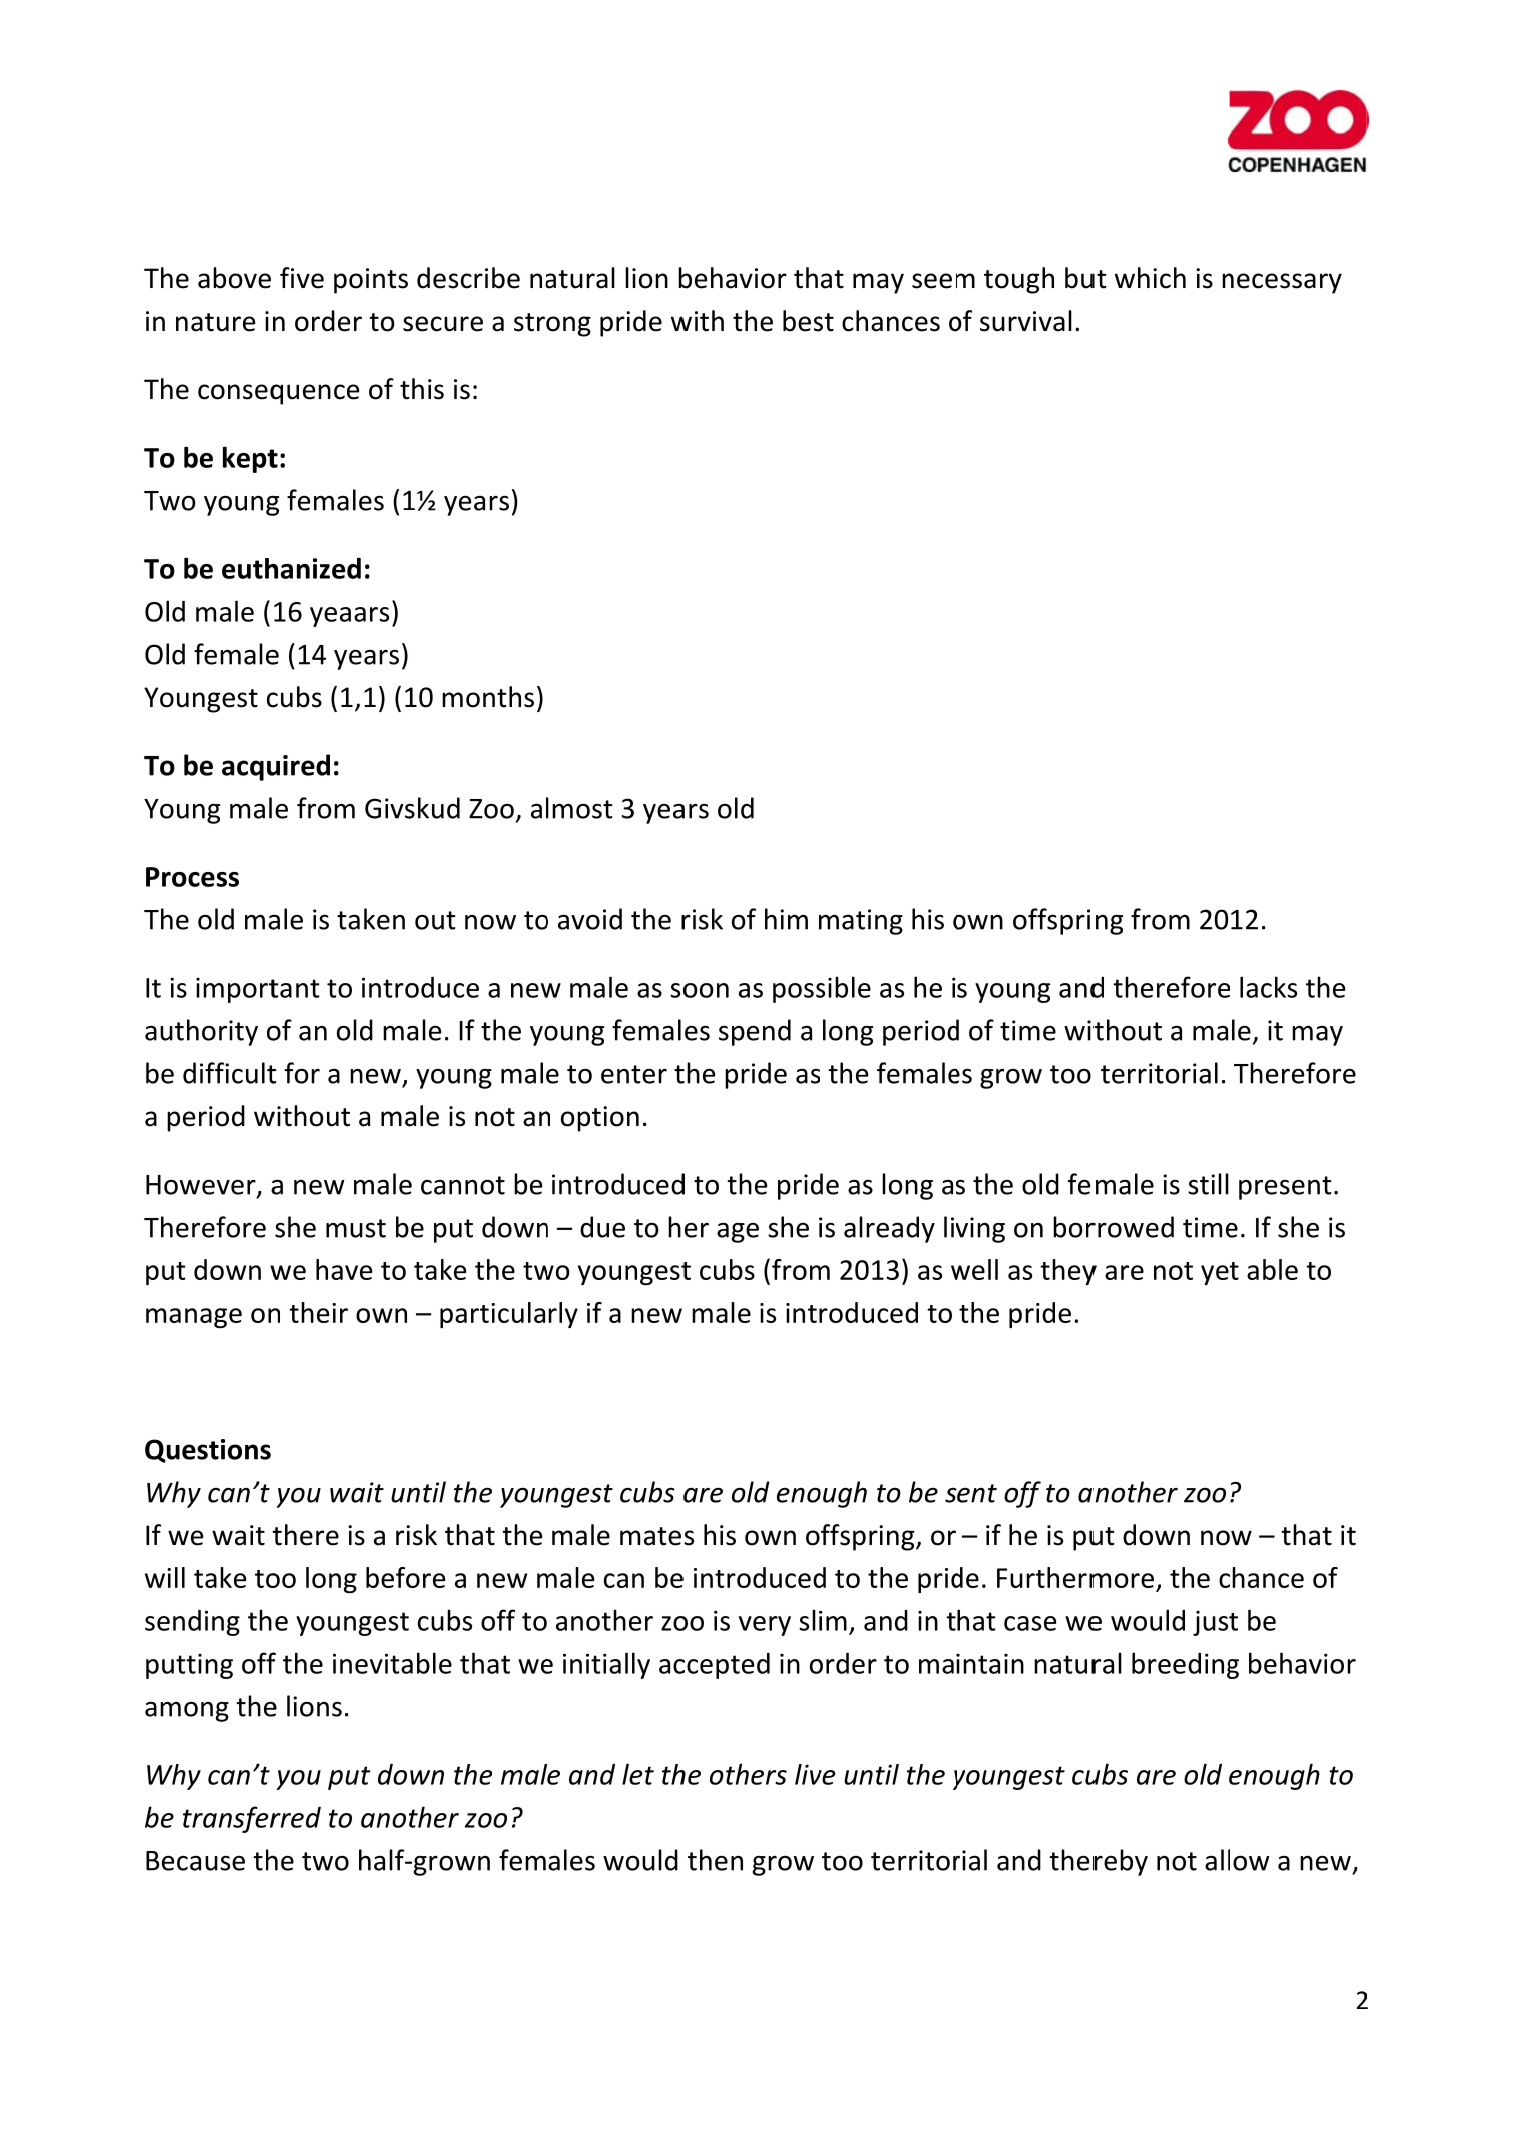 This screenshot has height=2141, width=1513. I want to click on bes, so click(804, 321).
